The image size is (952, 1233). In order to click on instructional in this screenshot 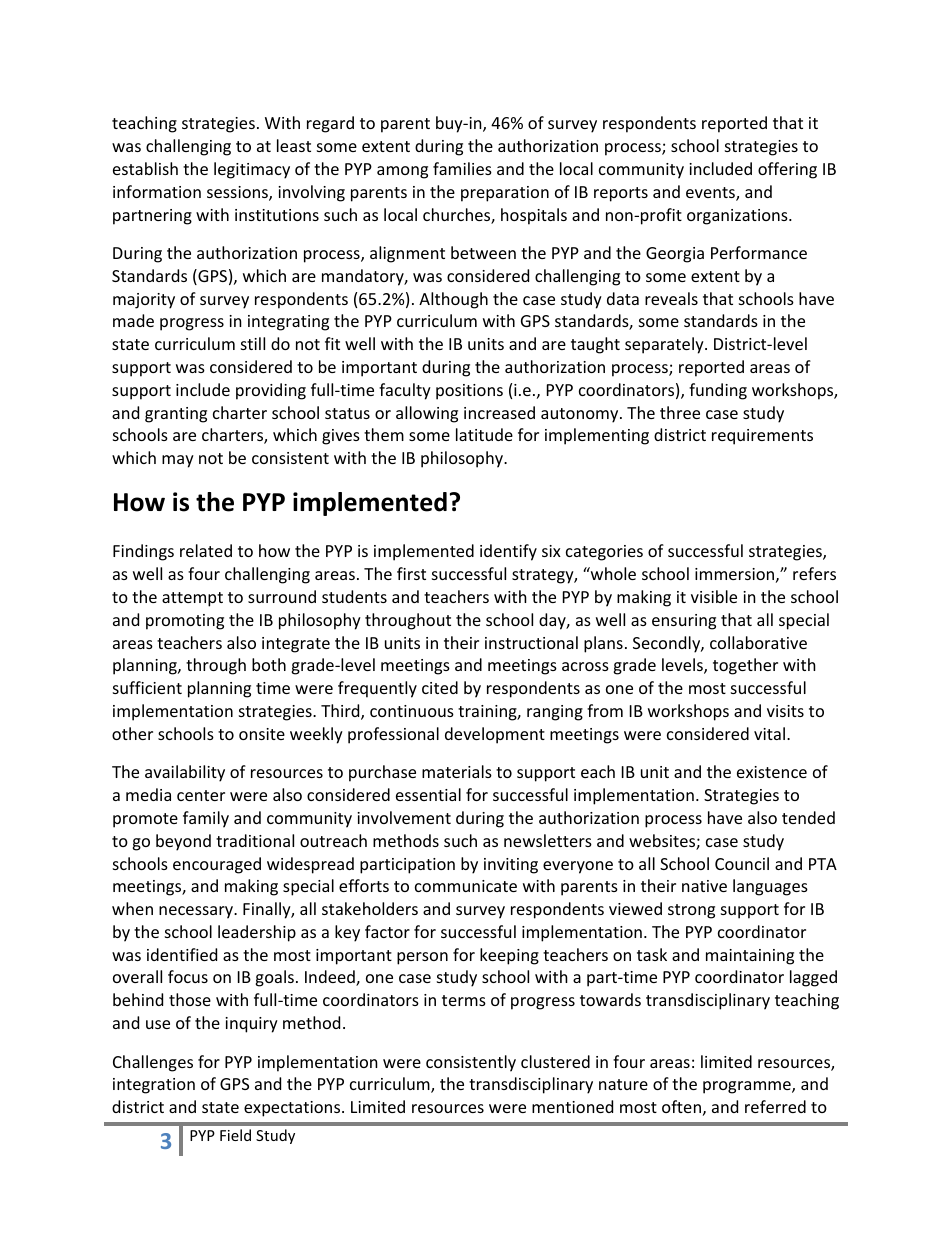, I will do `click(531, 642)`.
